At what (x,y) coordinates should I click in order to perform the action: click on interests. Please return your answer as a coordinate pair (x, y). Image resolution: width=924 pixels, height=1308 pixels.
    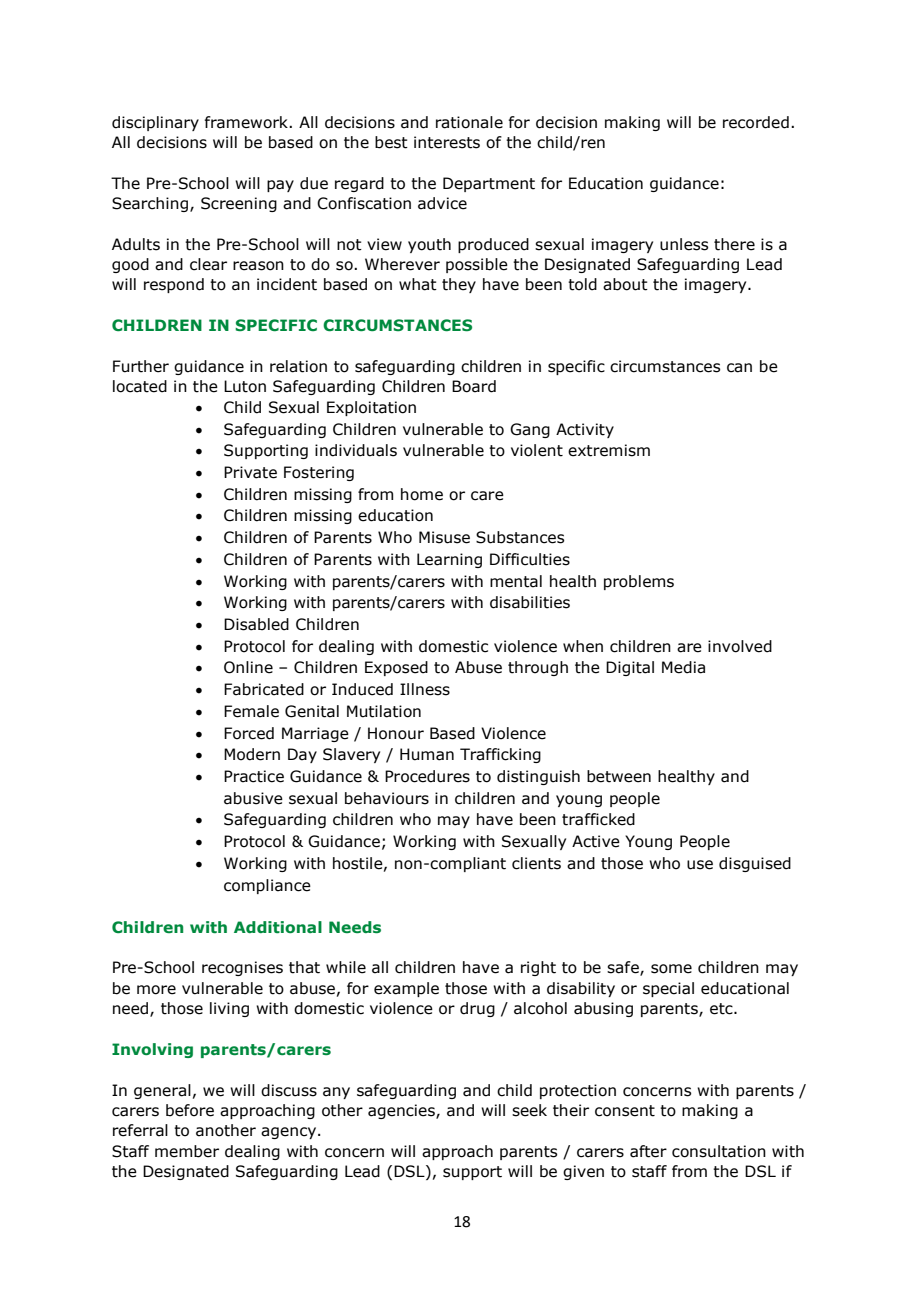
    Looking at the image, I should click on (447, 142).
